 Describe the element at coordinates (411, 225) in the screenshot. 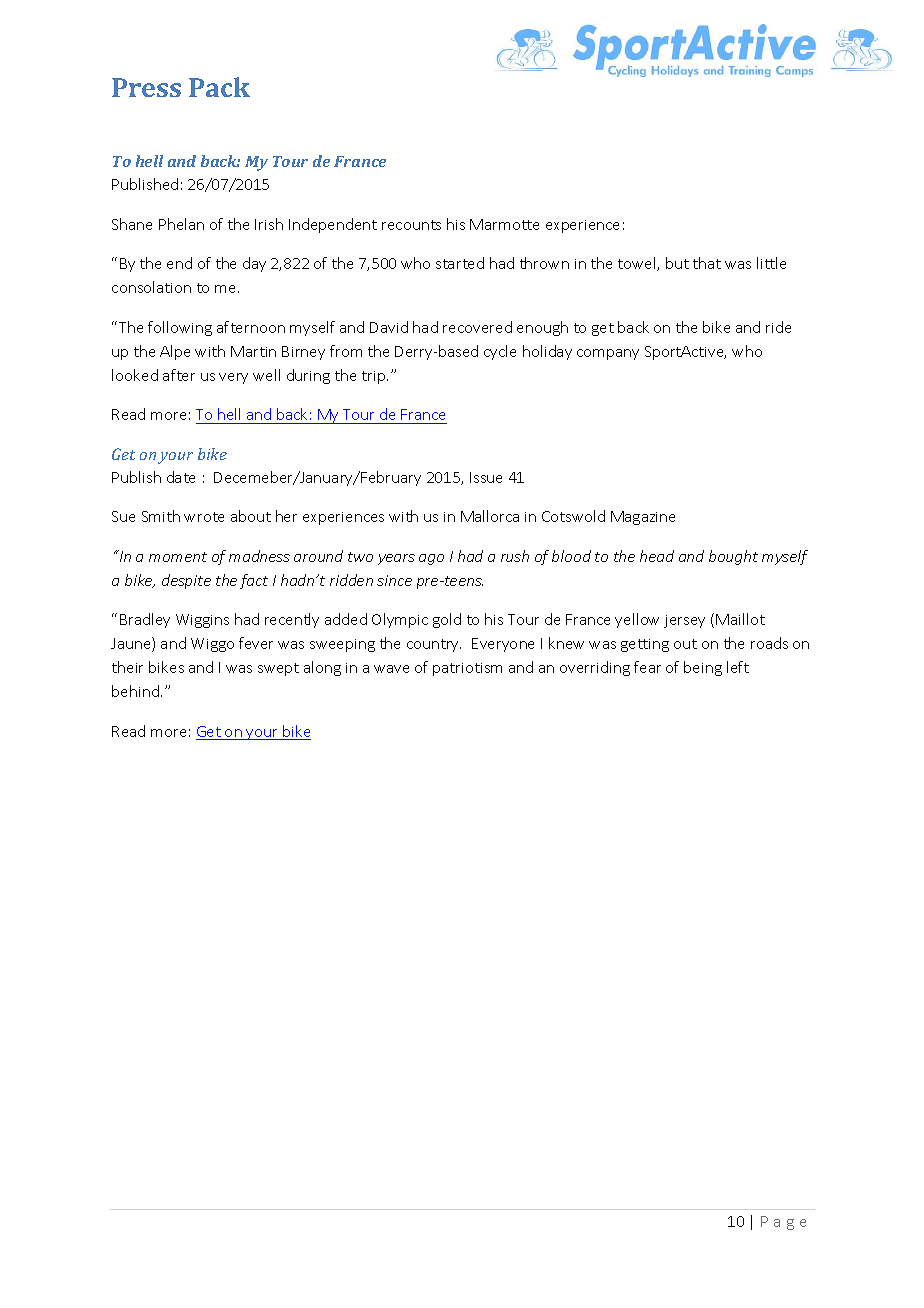

I see `recounts` at that location.
